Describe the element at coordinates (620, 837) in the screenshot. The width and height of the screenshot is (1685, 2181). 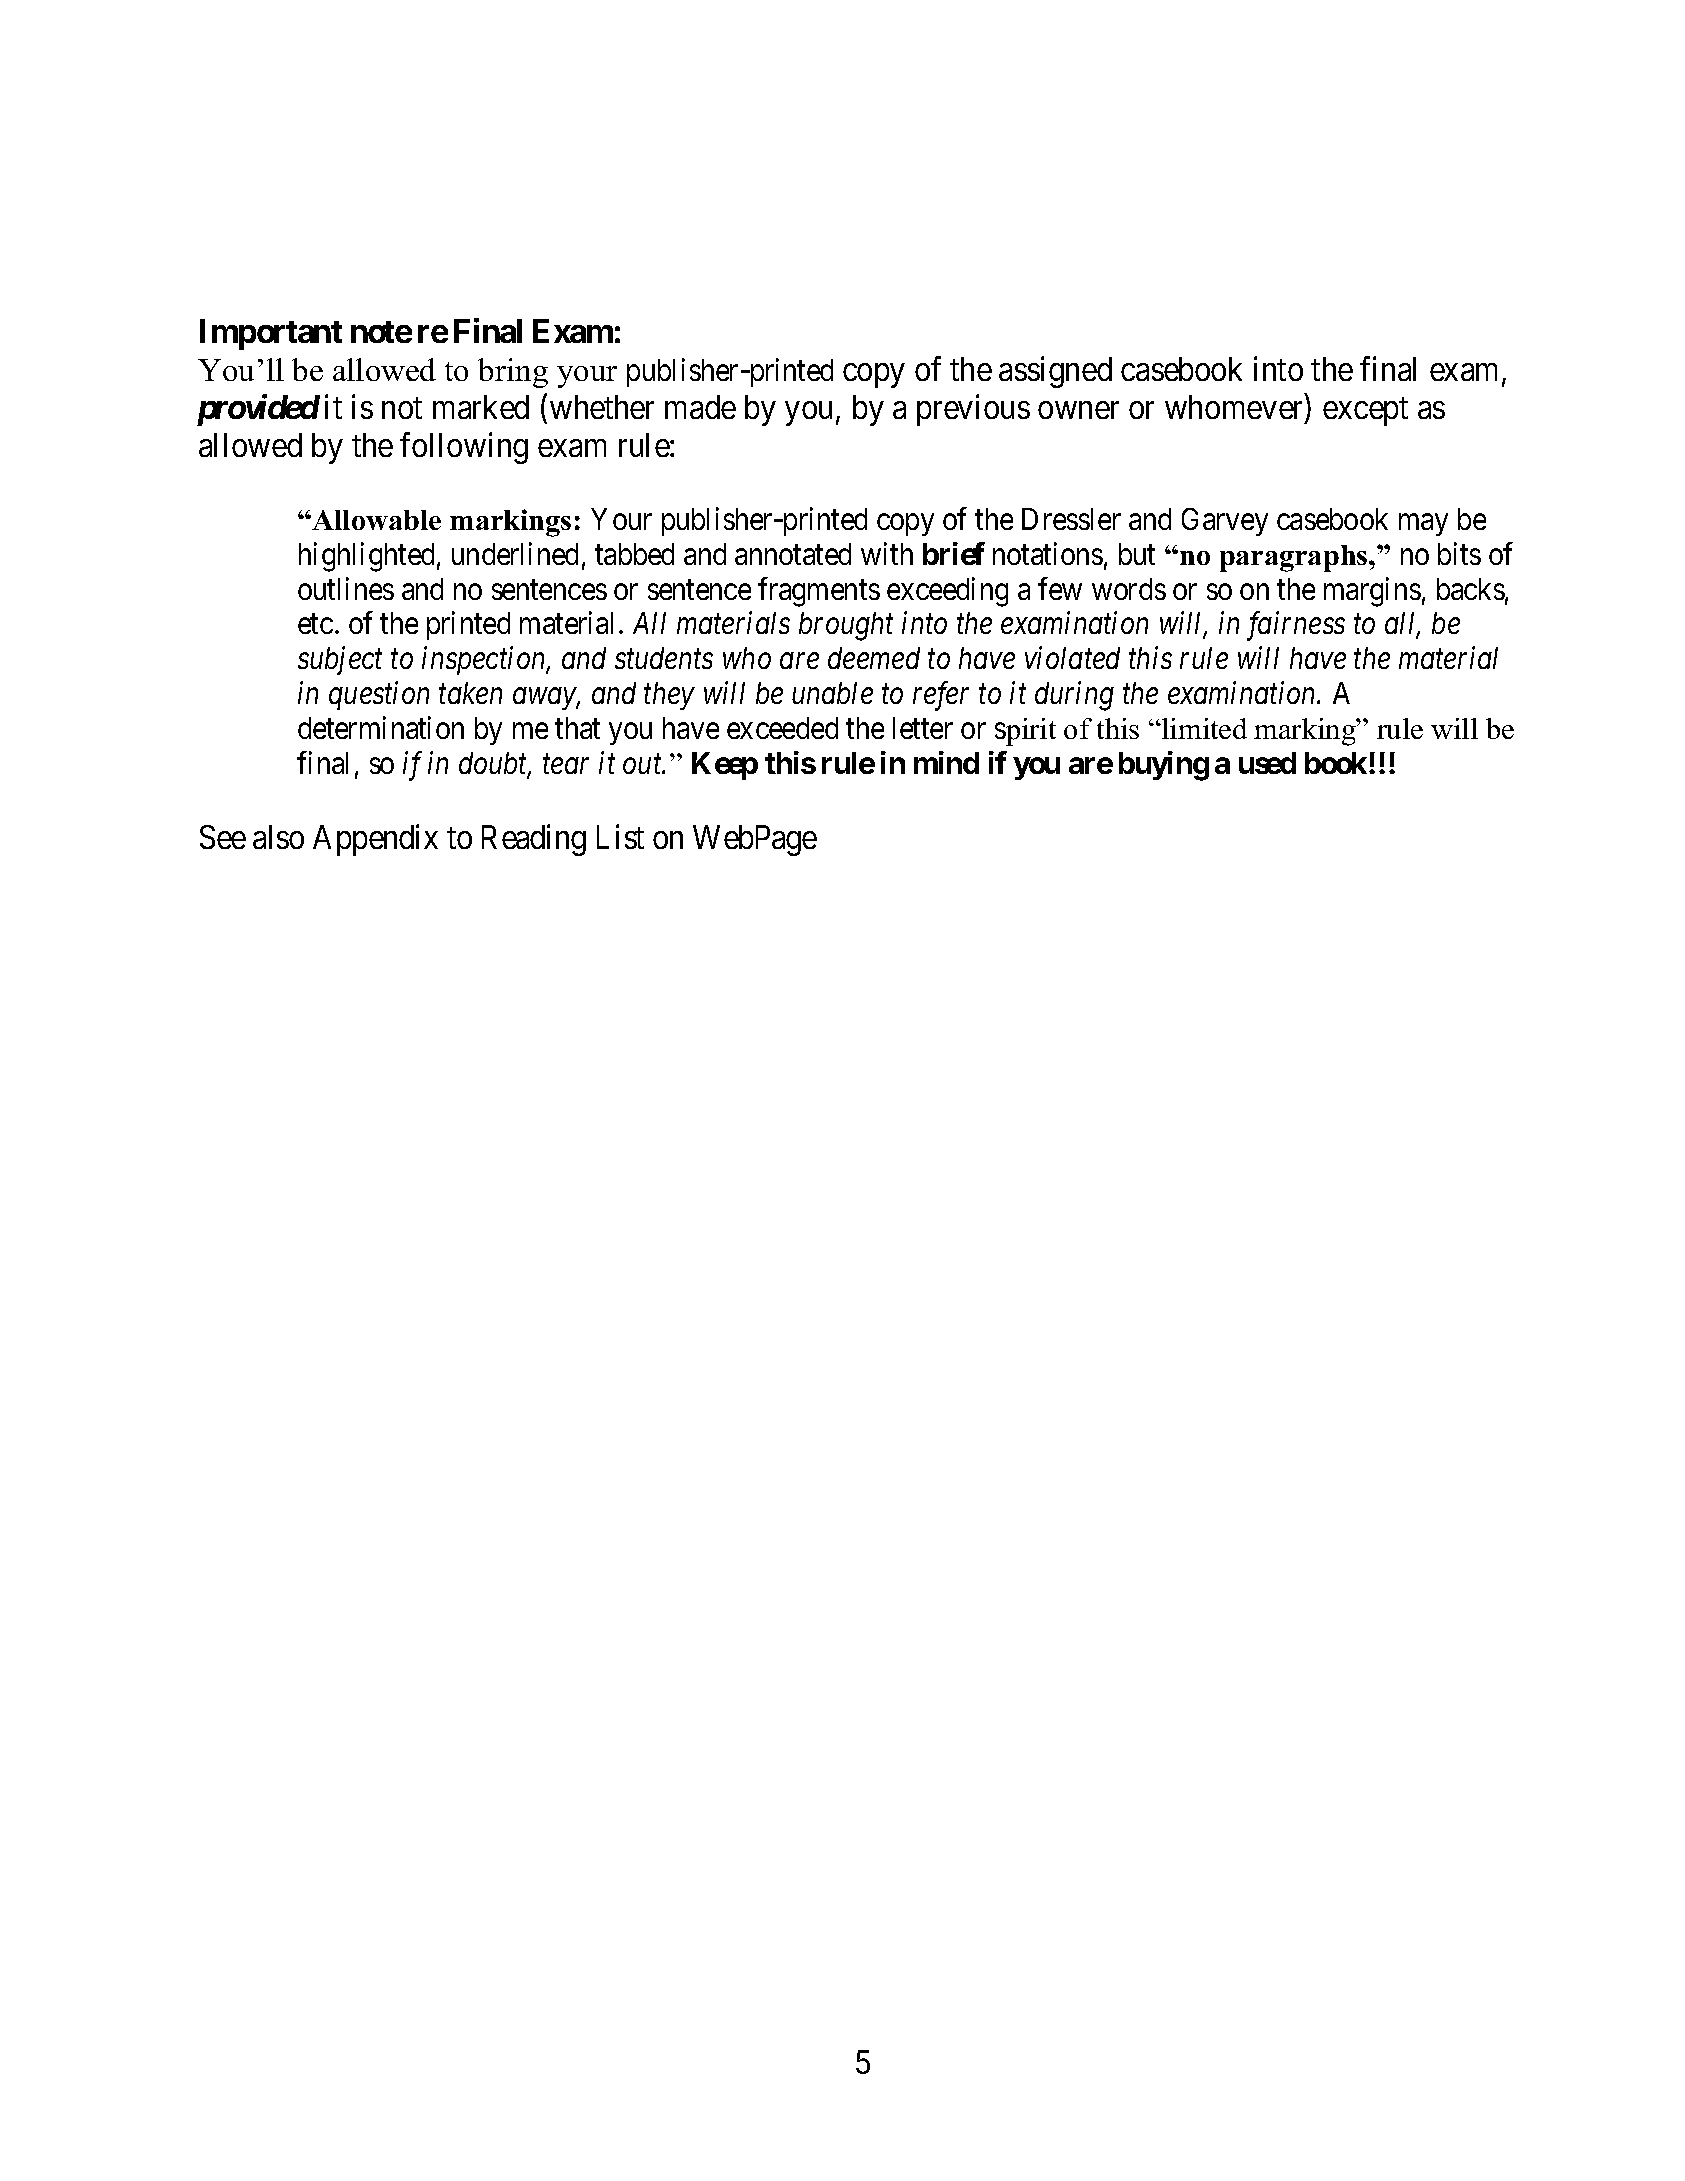
I see `List` at that location.
